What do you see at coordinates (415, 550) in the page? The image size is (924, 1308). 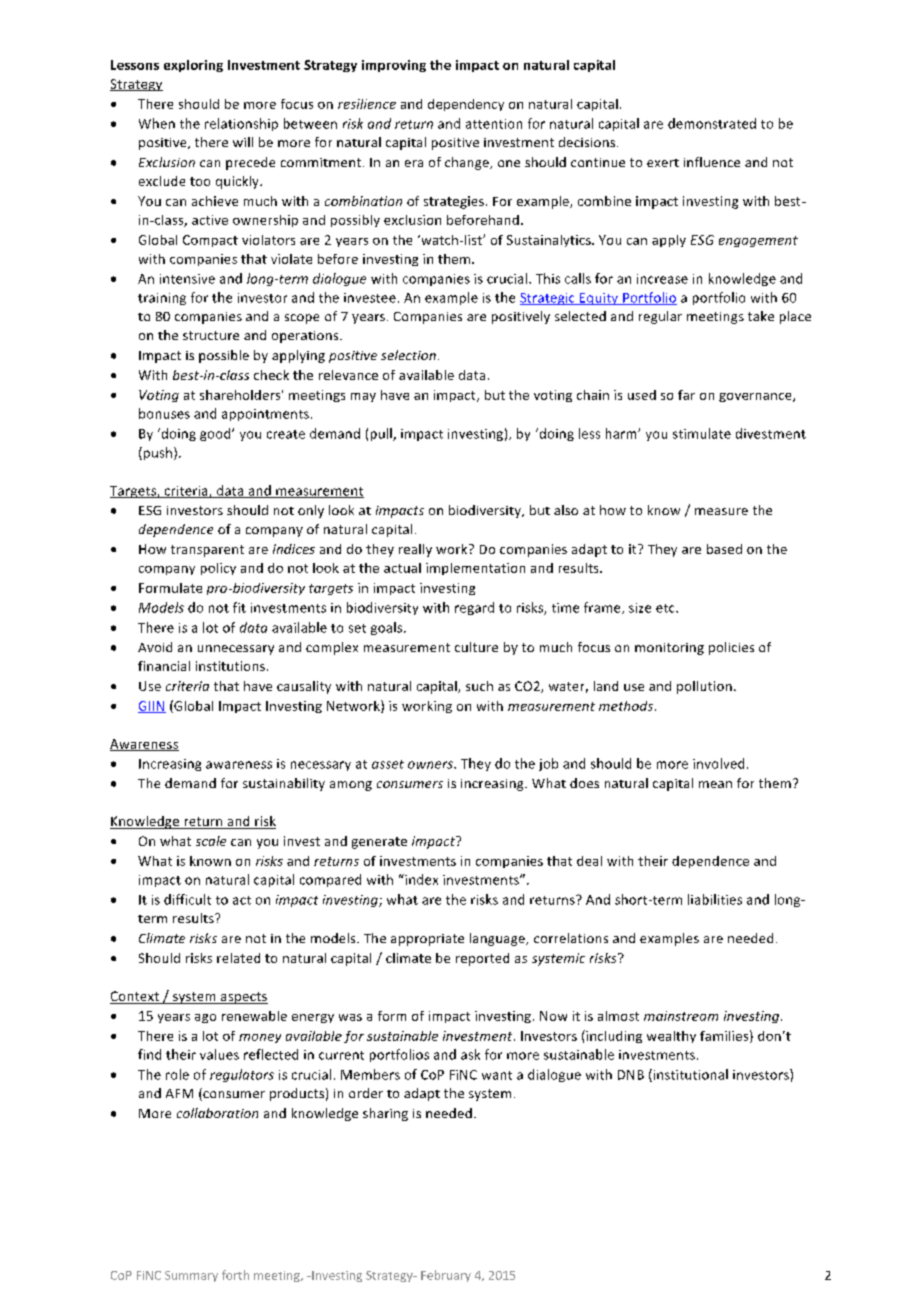 I see `really` at bounding box center [415, 550].
